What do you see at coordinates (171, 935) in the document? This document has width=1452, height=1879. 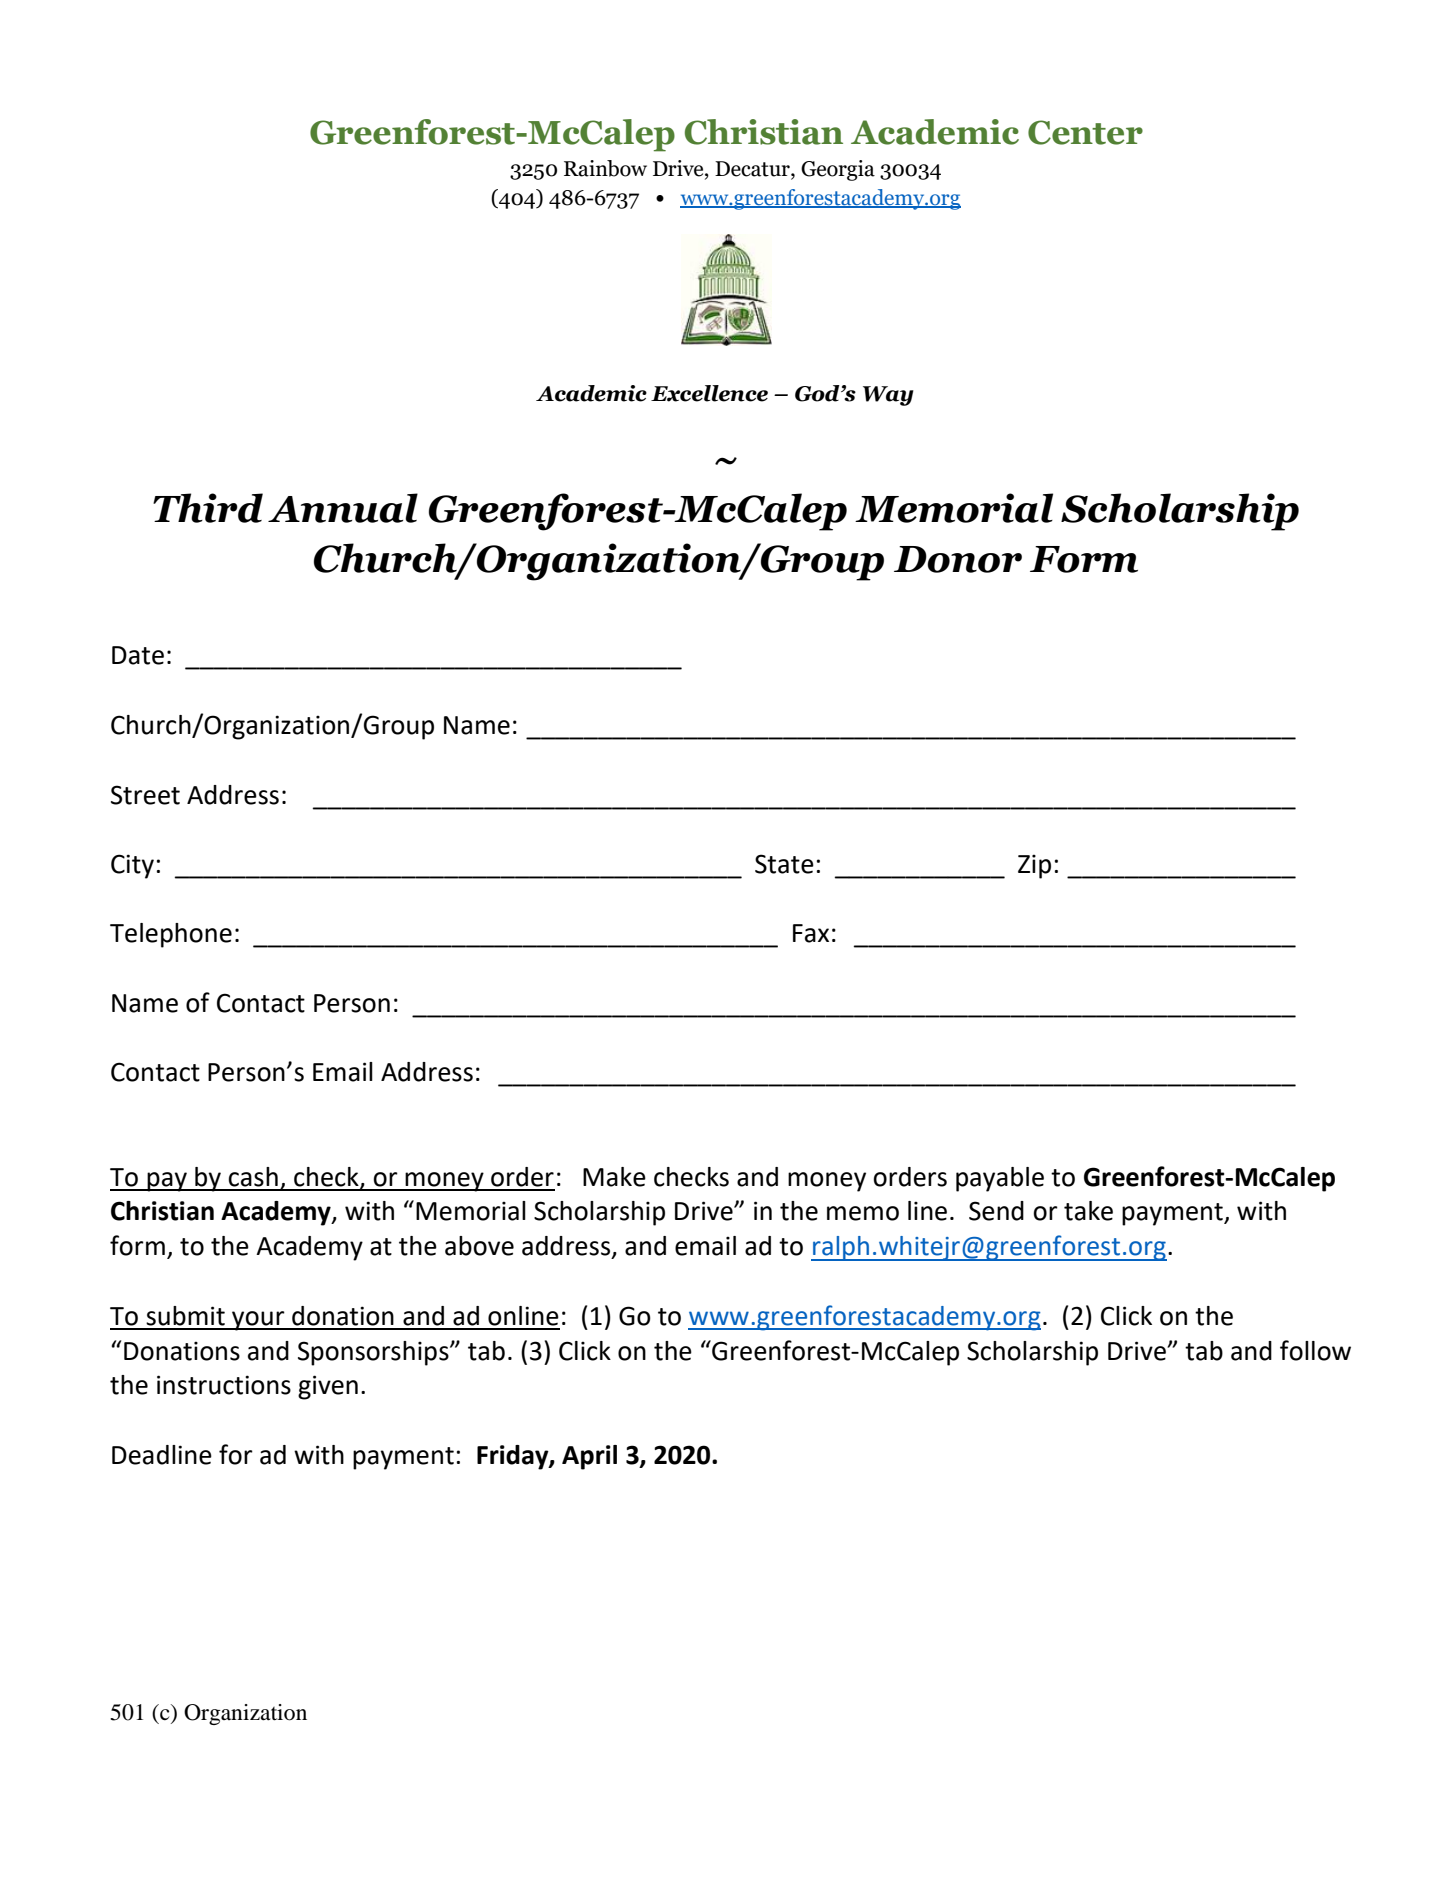 I see `Telephone` at bounding box center [171, 935].
